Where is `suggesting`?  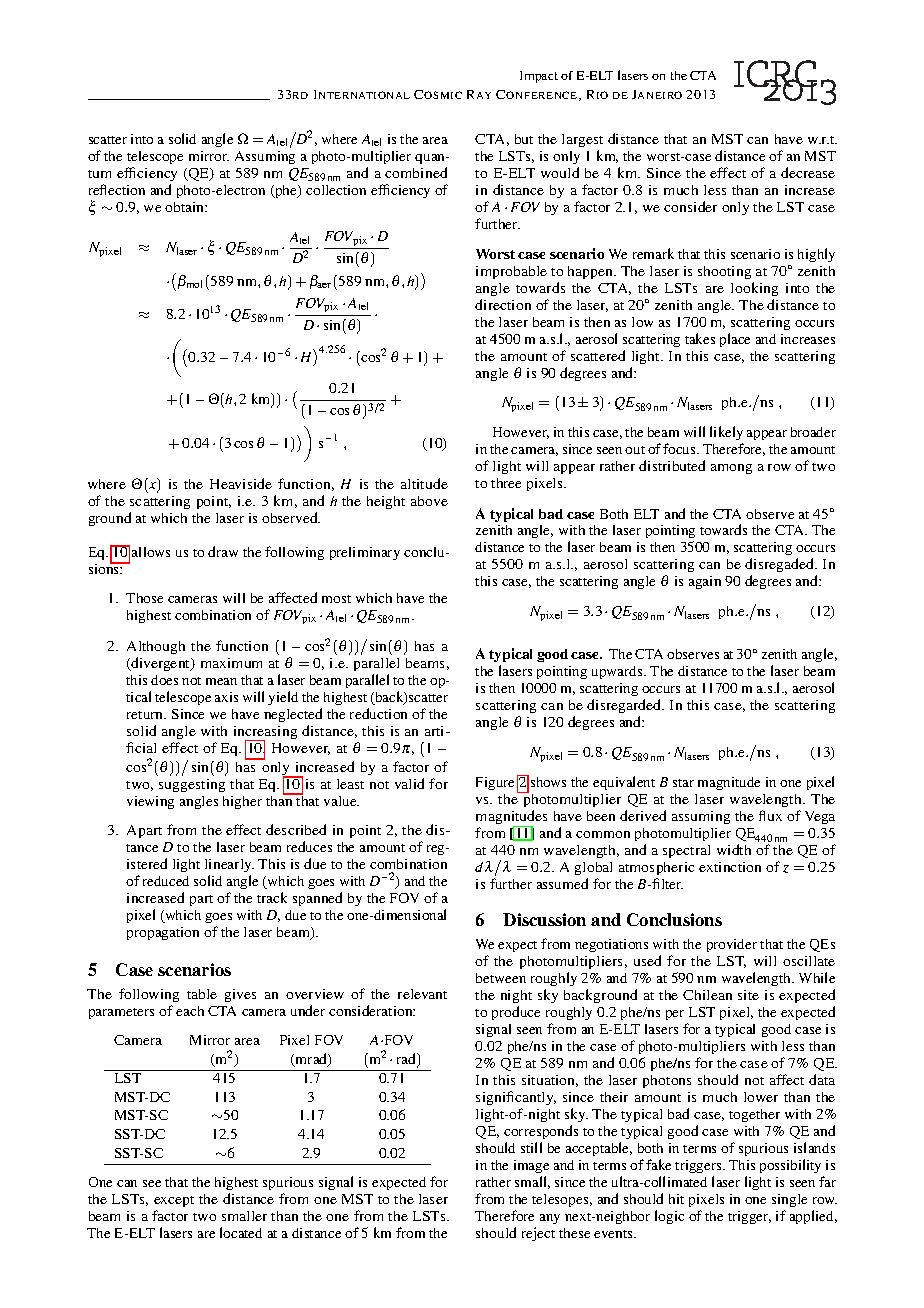
suggesting is located at coordinates (192, 785).
